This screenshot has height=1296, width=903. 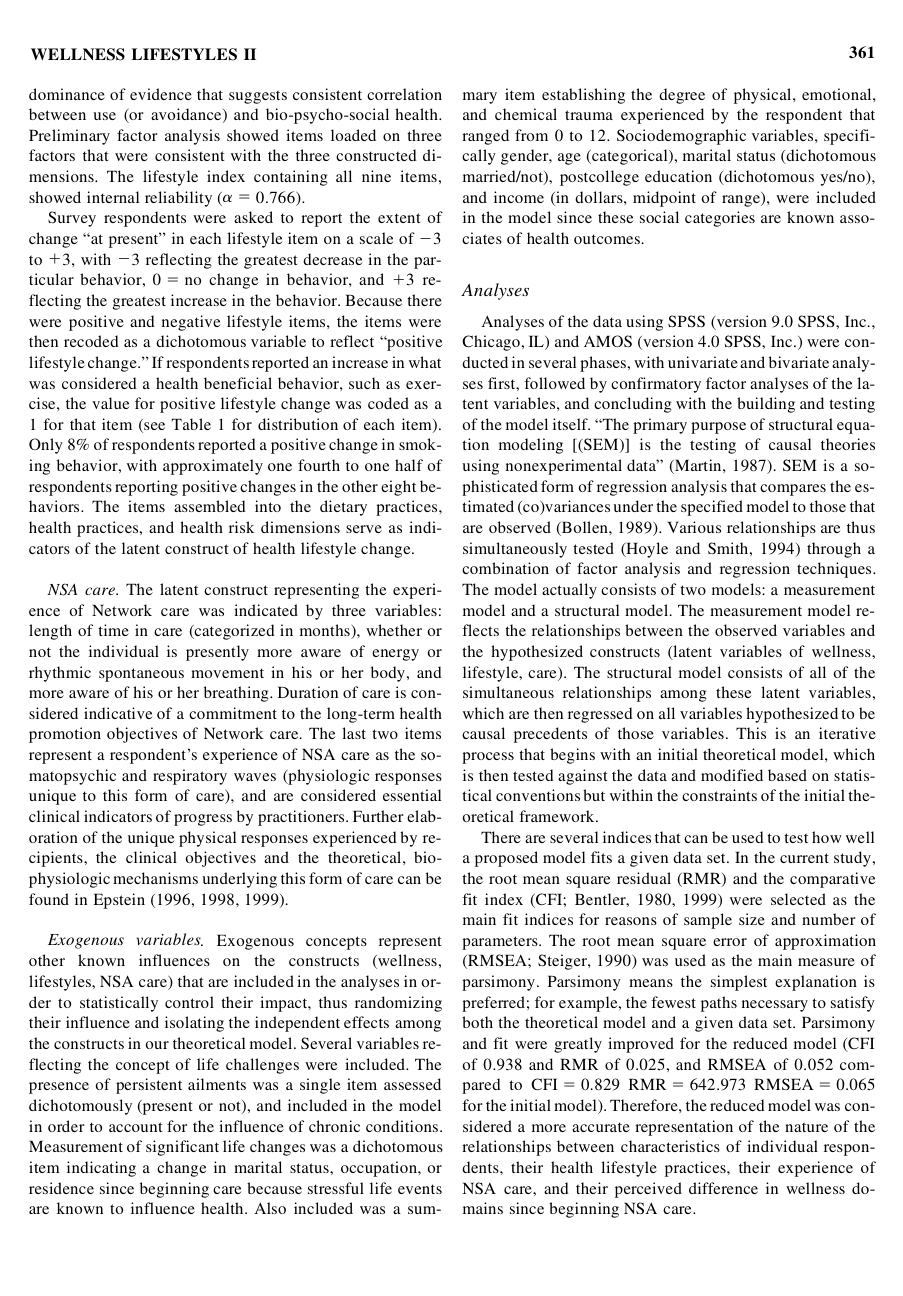 I want to click on value, so click(x=110, y=403).
